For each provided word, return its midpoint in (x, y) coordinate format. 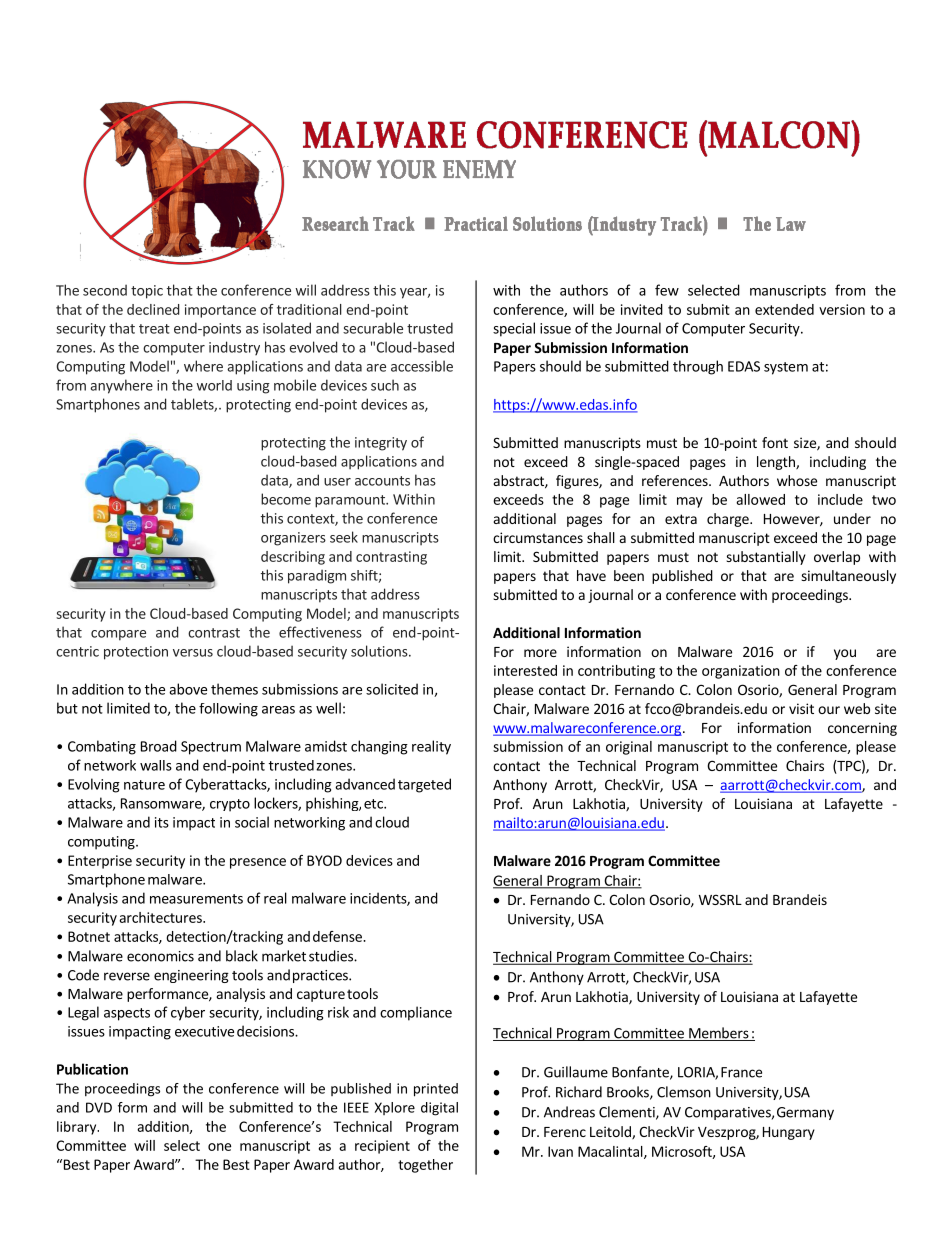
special (514, 329)
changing (379, 747)
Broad (159, 746)
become (286, 499)
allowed (760, 499)
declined (153, 309)
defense (338, 936)
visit (801, 708)
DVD (99, 1107)
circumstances (538, 537)
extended (784, 309)
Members (719, 1034)
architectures (161, 917)
